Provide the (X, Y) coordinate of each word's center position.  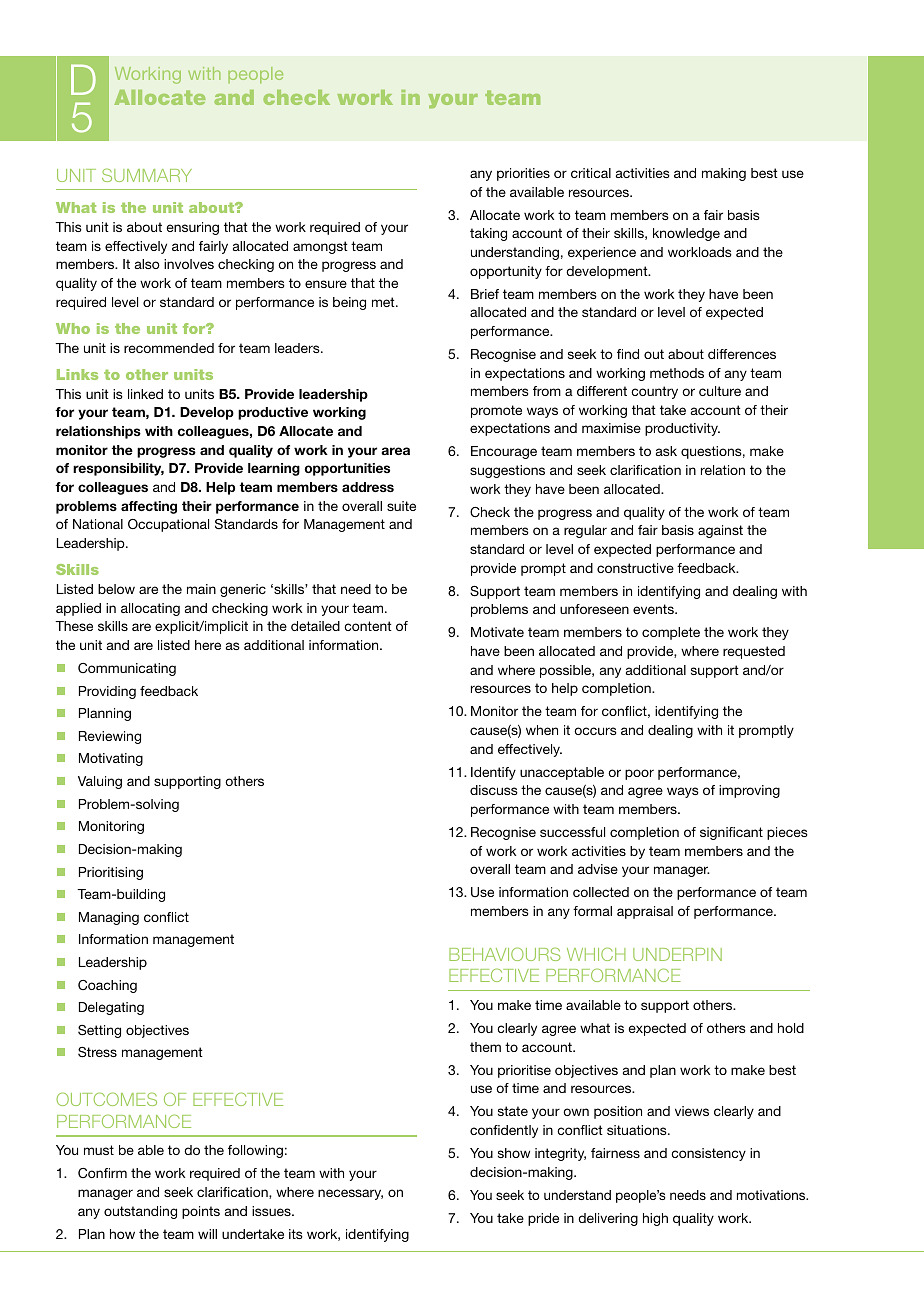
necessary (350, 1194)
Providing (107, 692)
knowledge (686, 234)
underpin (677, 954)
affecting (149, 507)
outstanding (140, 1212)
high (655, 1219)
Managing (109, 918)
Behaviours (504, 954)
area (395, 451)
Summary (147, 175)
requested (754, 652)
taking (488, 234)
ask (666, 451)
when (542, 730)
